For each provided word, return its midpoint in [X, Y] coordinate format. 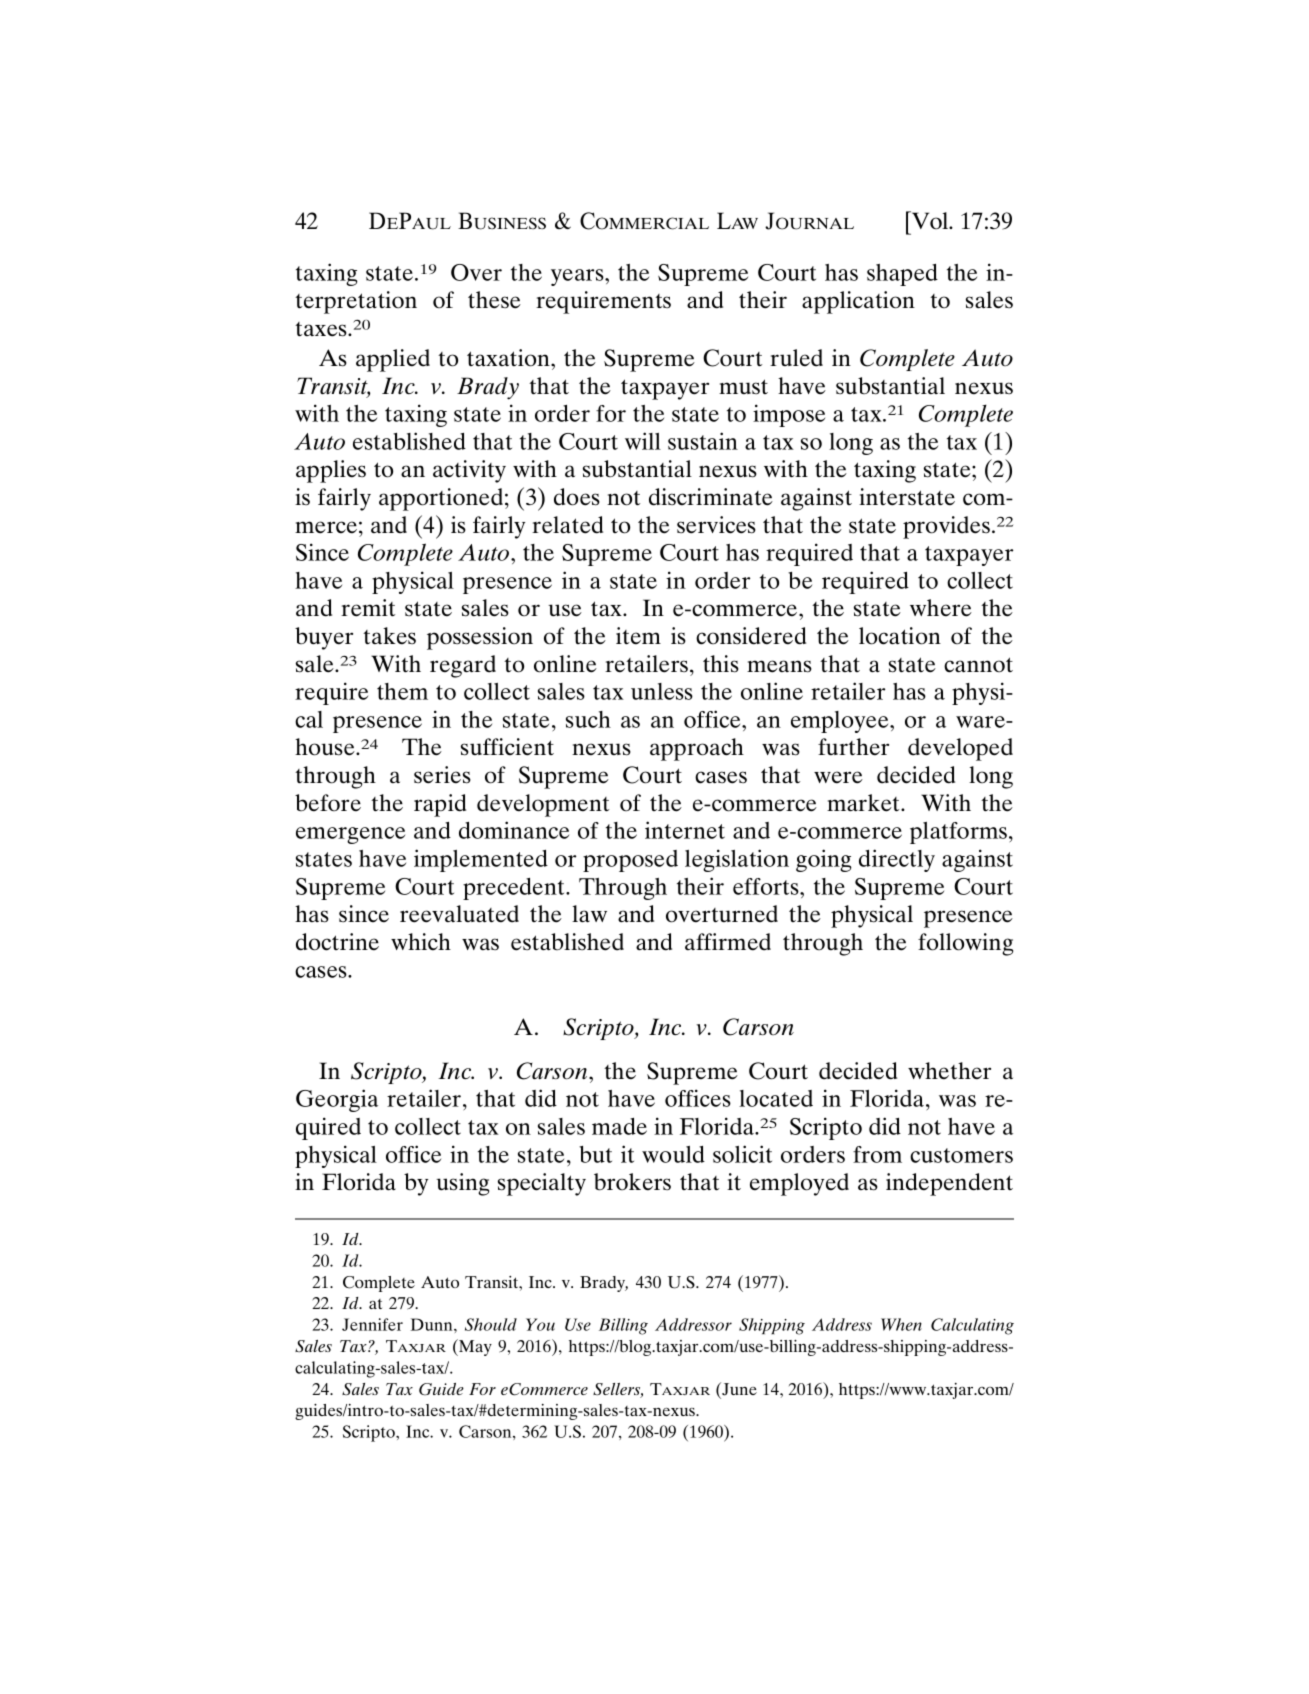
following [965, 944]
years [578, 277]
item [638, 636]
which [421, 942]
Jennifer [372, 1324]
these [494, 300]
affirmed [728, 942]
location [900, 636]
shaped [902, 275]
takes [389, 636]
